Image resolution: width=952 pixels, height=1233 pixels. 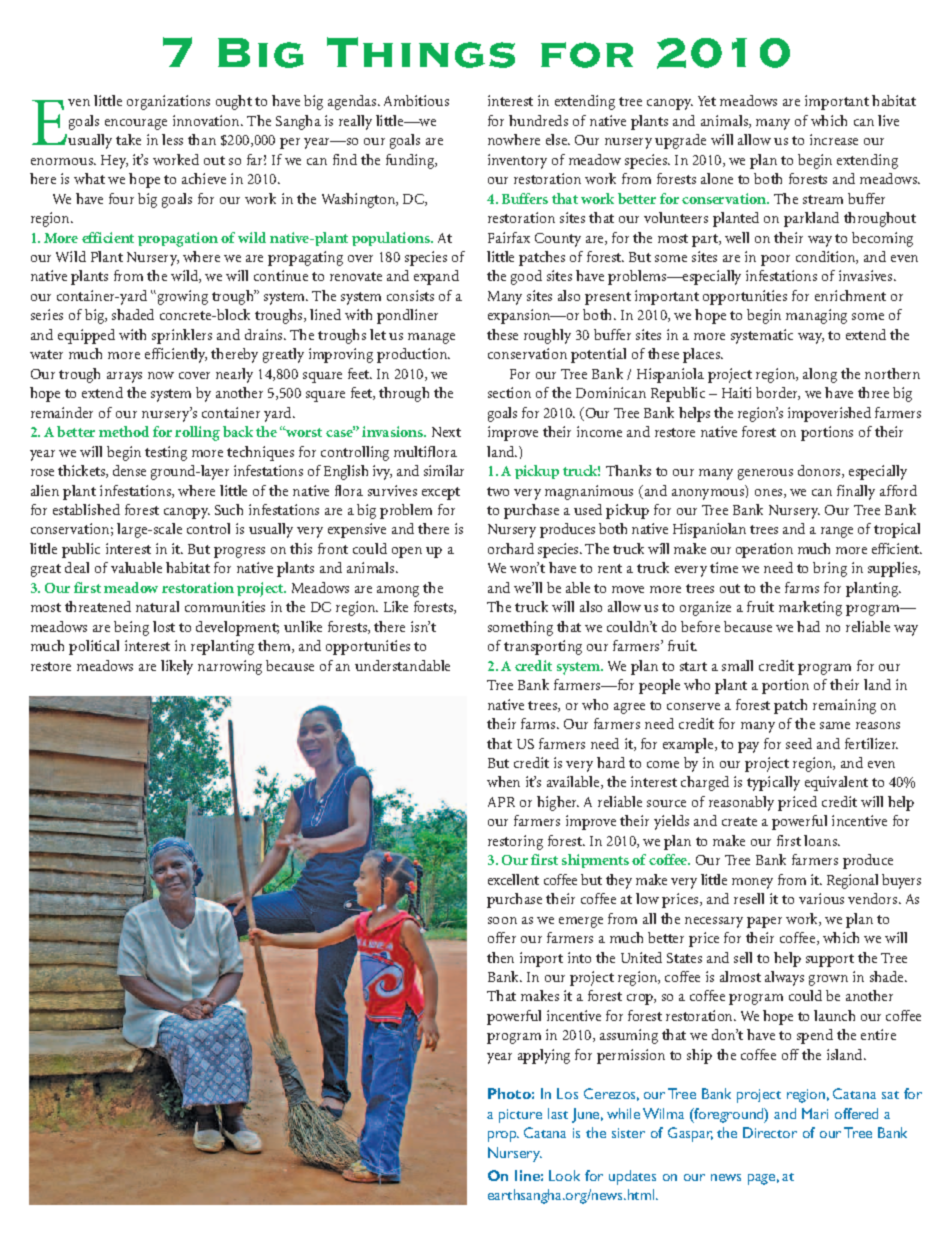 I want to click on picture, so click(x=520, y=1116).
